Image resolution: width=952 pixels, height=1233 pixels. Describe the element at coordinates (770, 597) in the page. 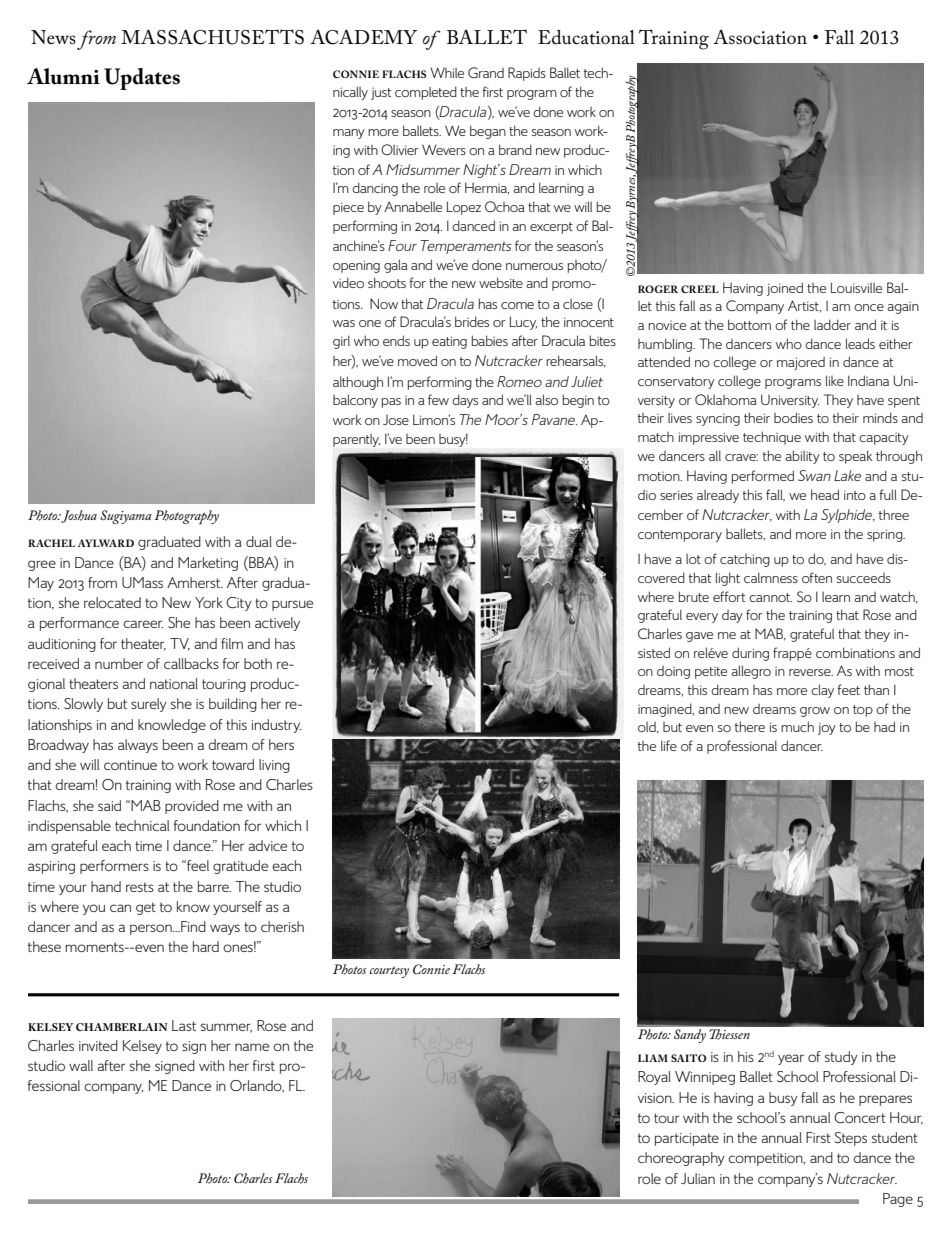

I see `cannot` at that location.
